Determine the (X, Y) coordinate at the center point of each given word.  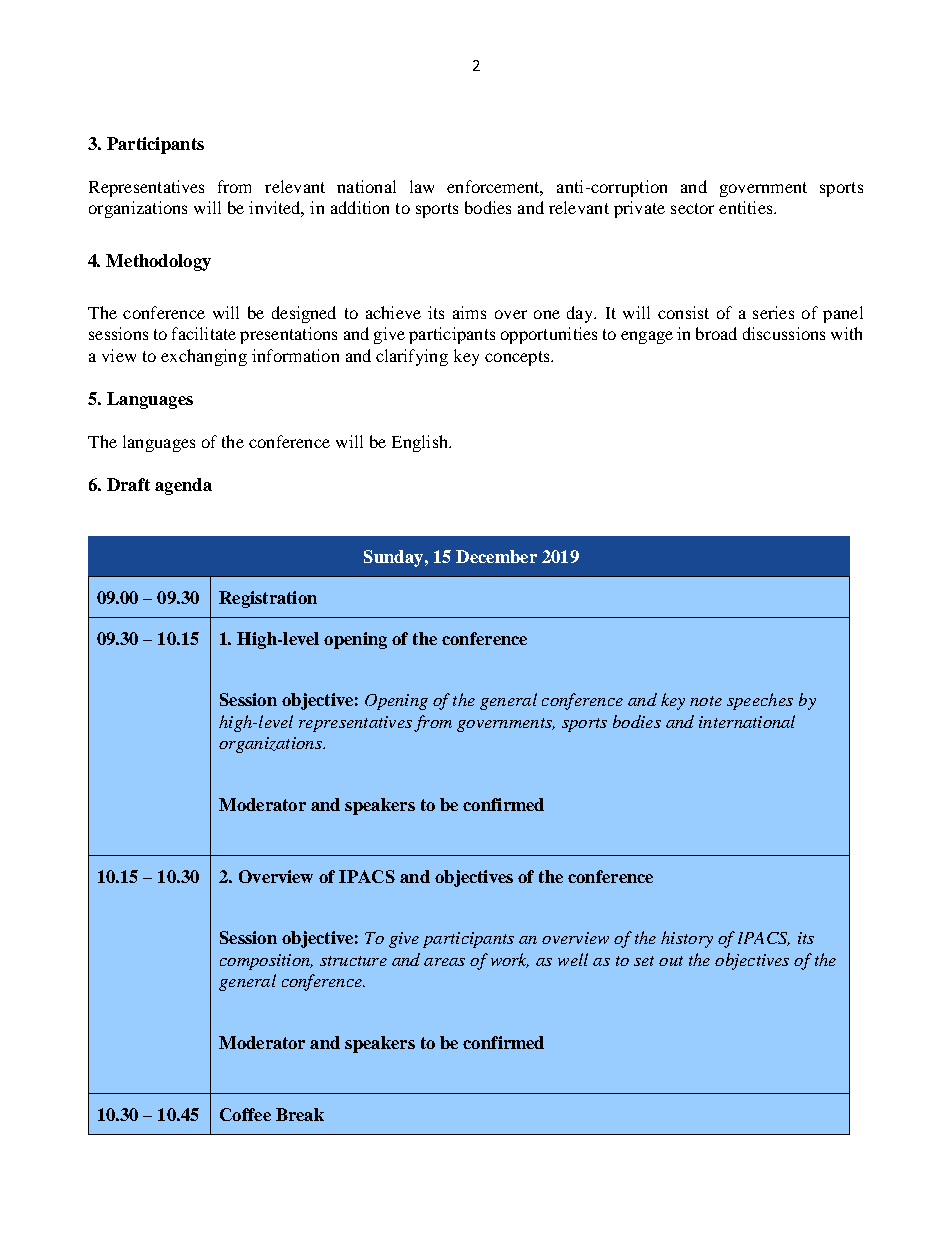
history (687, 939)
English (421, 443)
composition (266, 962)
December (496, 556)
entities (747, 207)
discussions (784, 333)
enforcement (495, 187)
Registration (268, 599)
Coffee (245, 1114)
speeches (760, 701)
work (510, 960)
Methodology (158, 262)
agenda (183, 486)
